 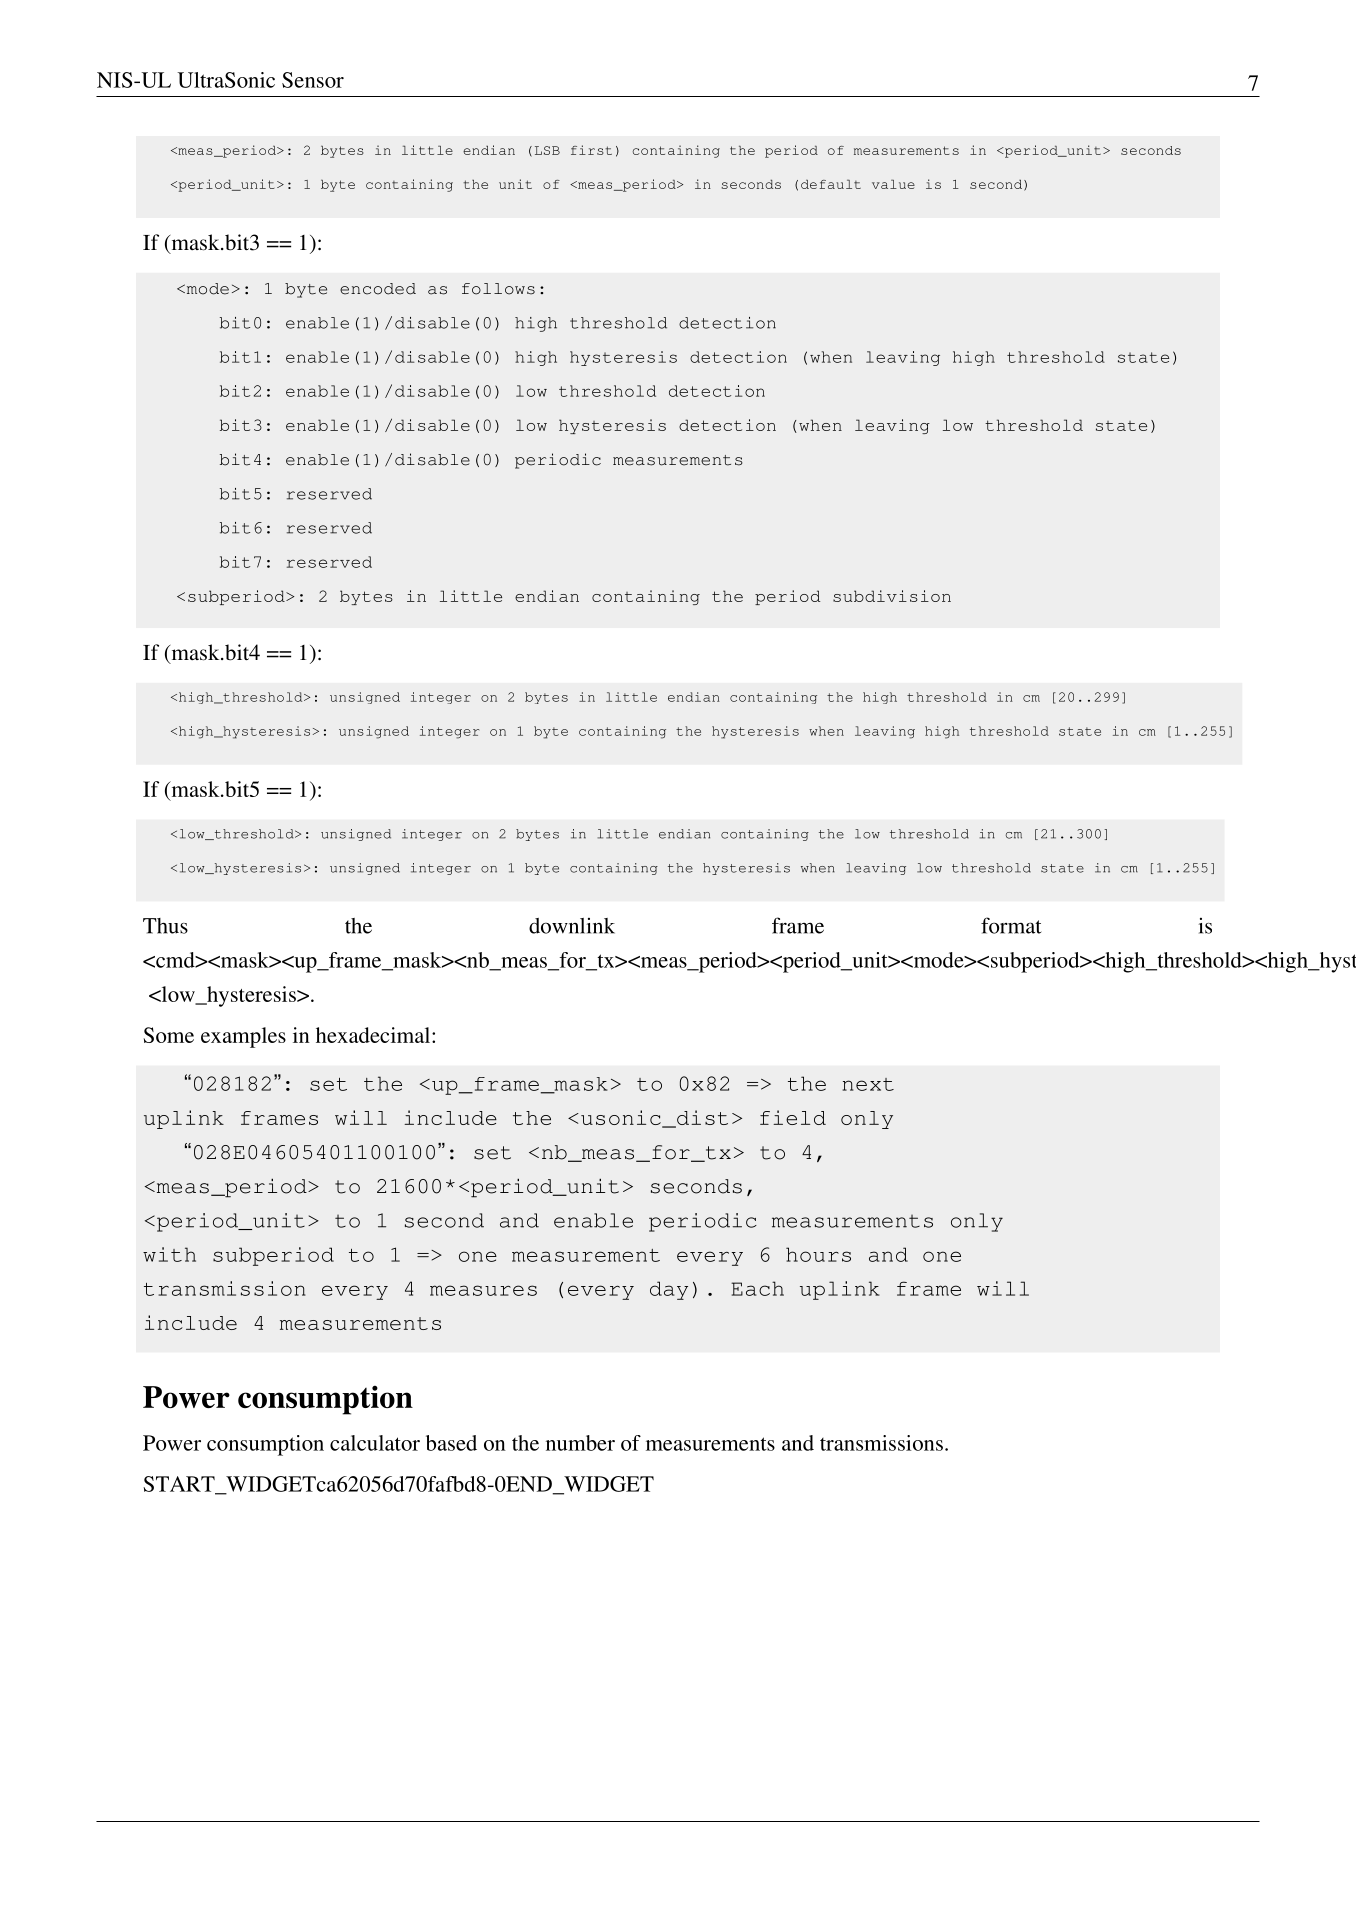 What do you see at coordinates (892, 596) in the screenshot?
I see `subdivision` at bounding box center [892, 596].
